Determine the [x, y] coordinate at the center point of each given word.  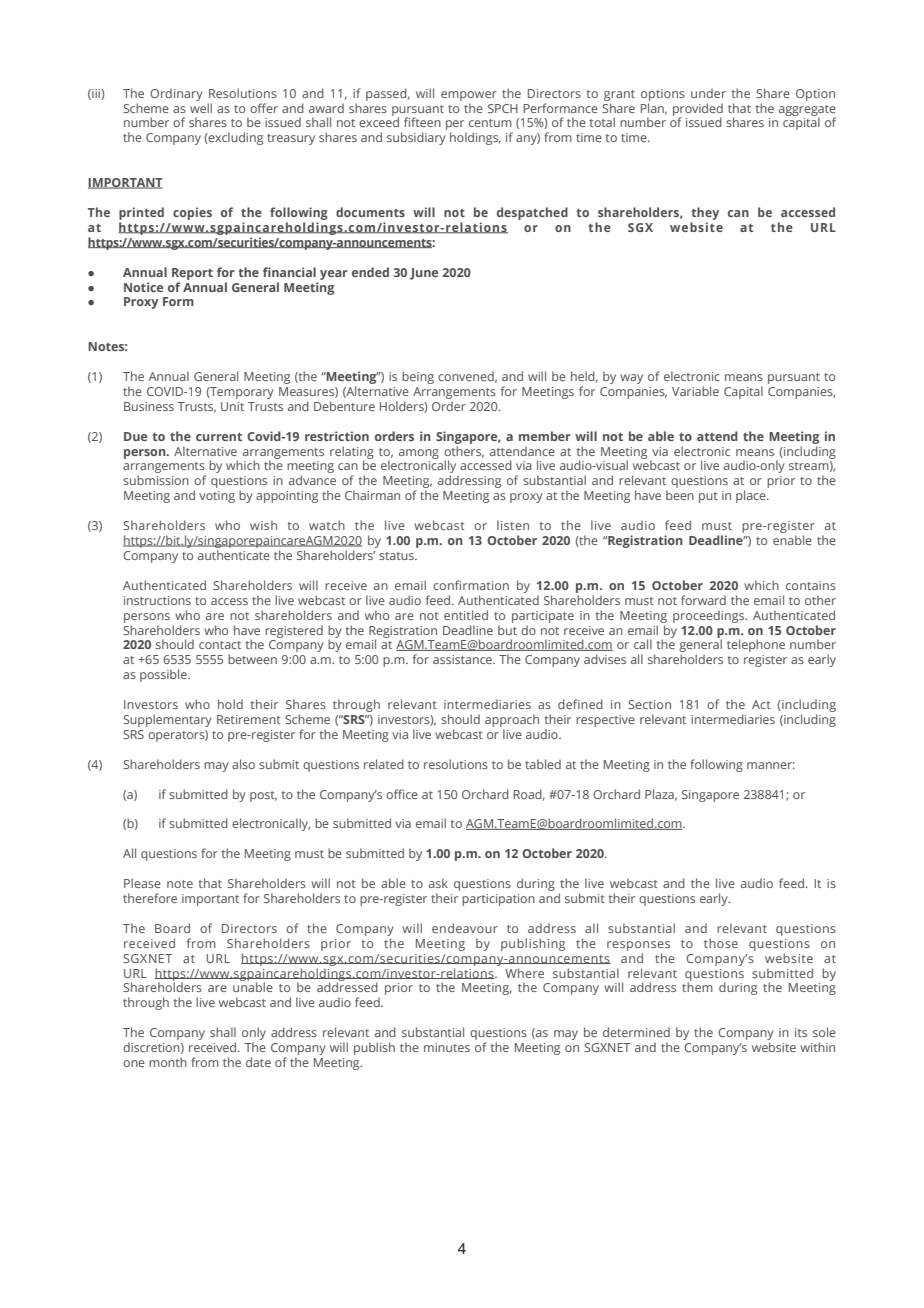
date [258, 1062]
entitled [466, 615]
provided [698, 110]
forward [703, 600]
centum [490, 123]
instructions [157, 600]
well [201, 108]
